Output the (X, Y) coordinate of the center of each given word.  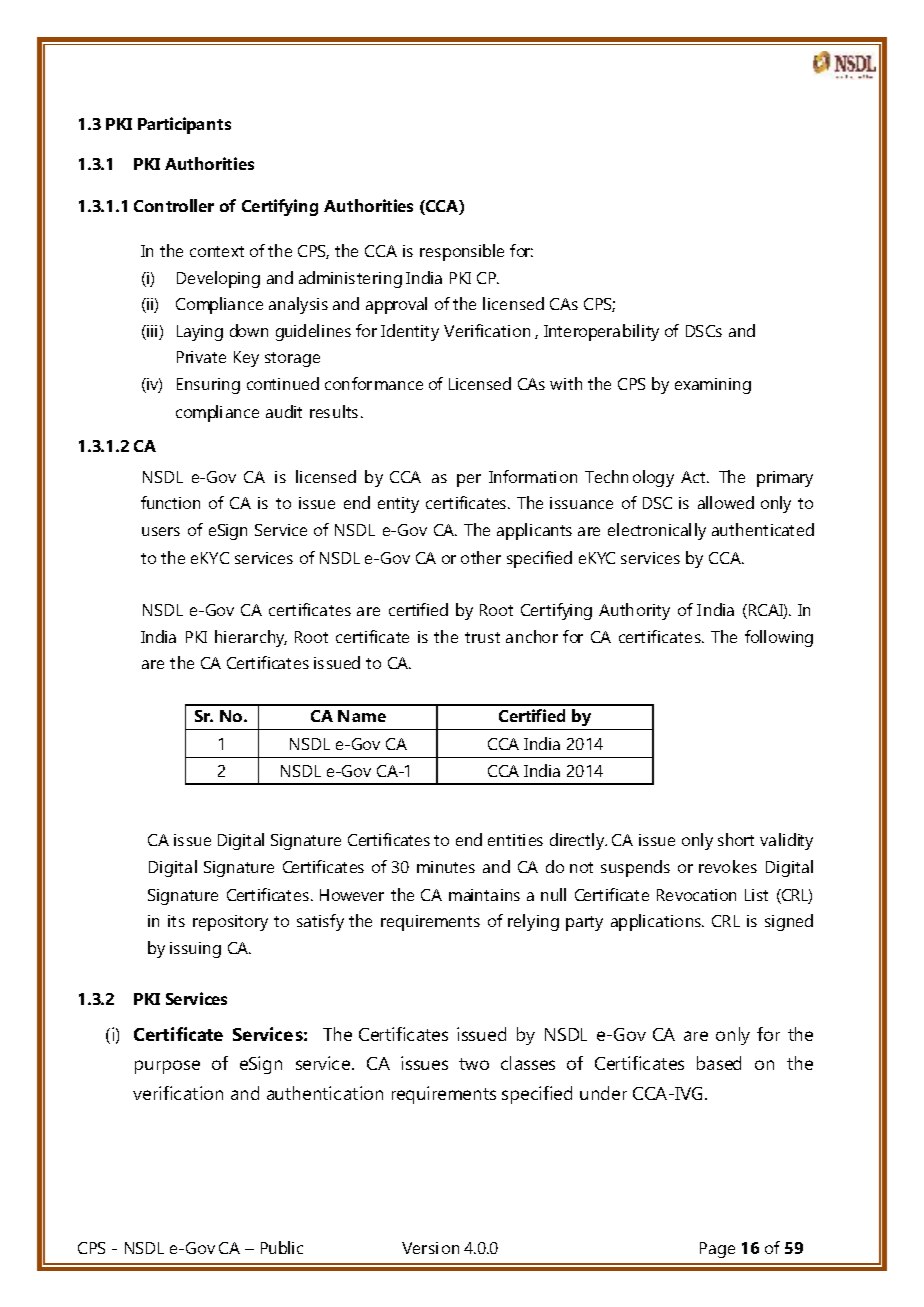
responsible (462, 252)
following (779, 638)
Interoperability (601, 332)
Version (430, 1248)
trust (482, 637)
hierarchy (251, 638)
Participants (184, 125)
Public (282, 1247)
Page (717, 1250)
